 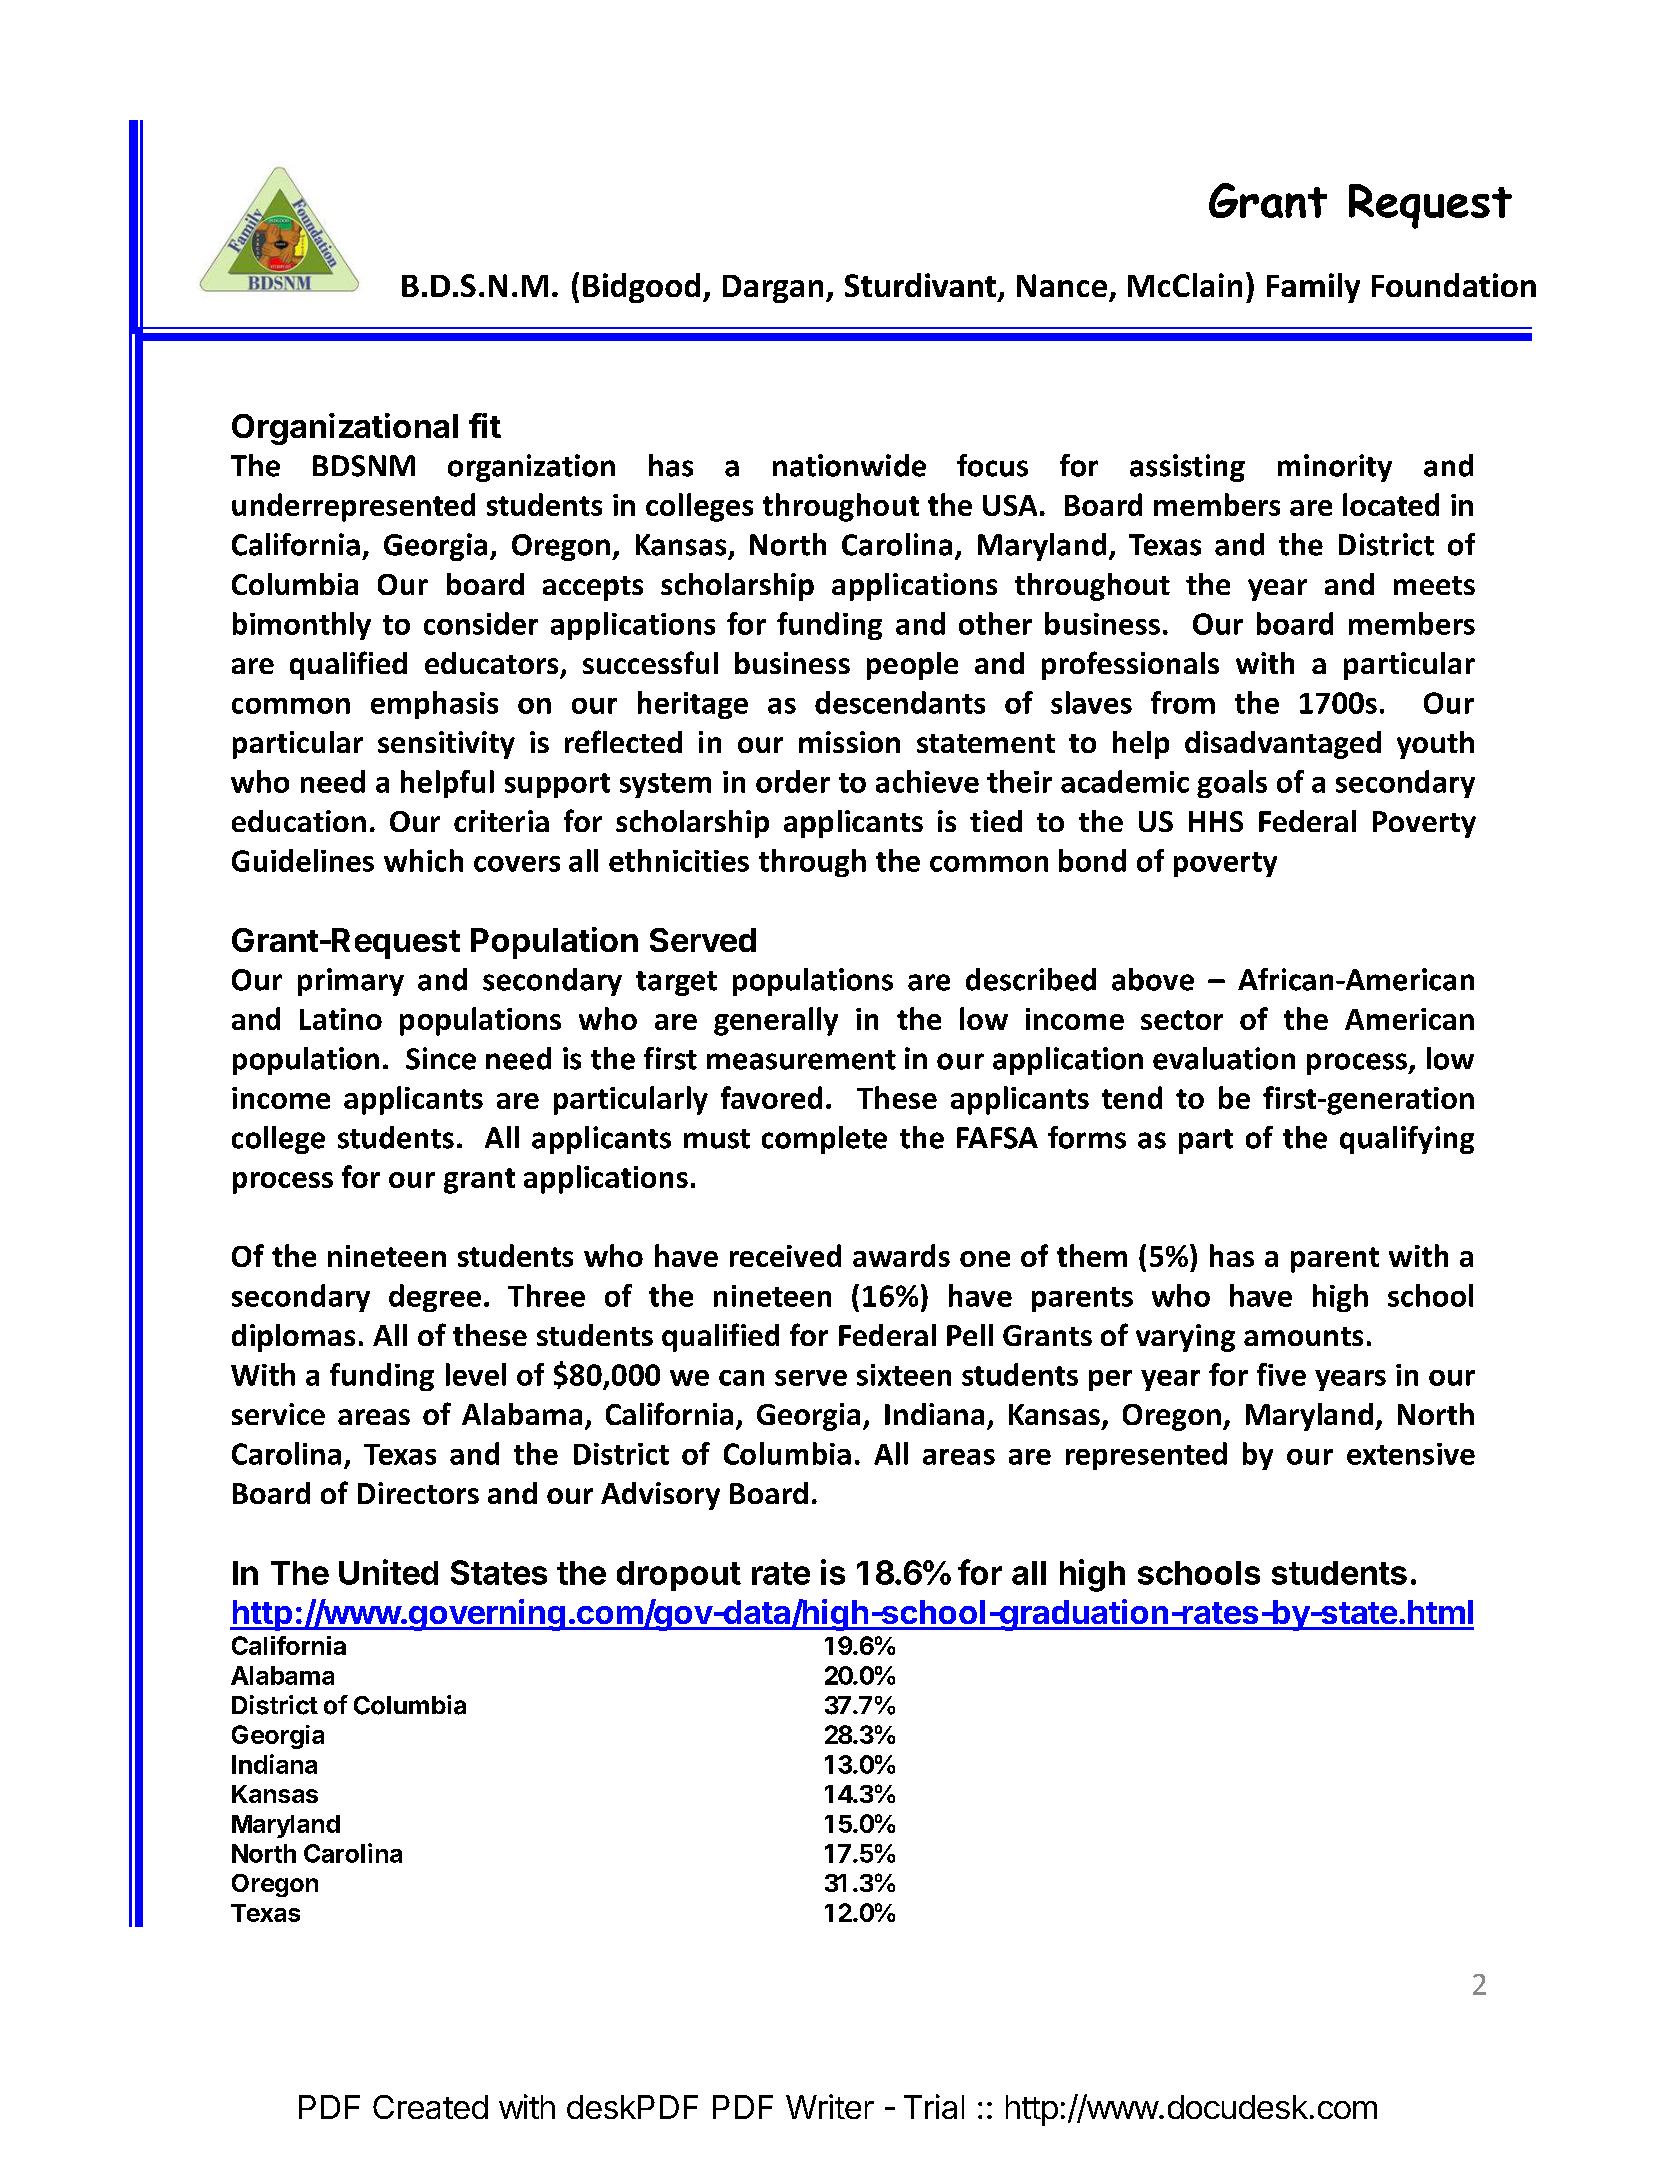 I want to click on Family, so click(x=1313, y=288).
